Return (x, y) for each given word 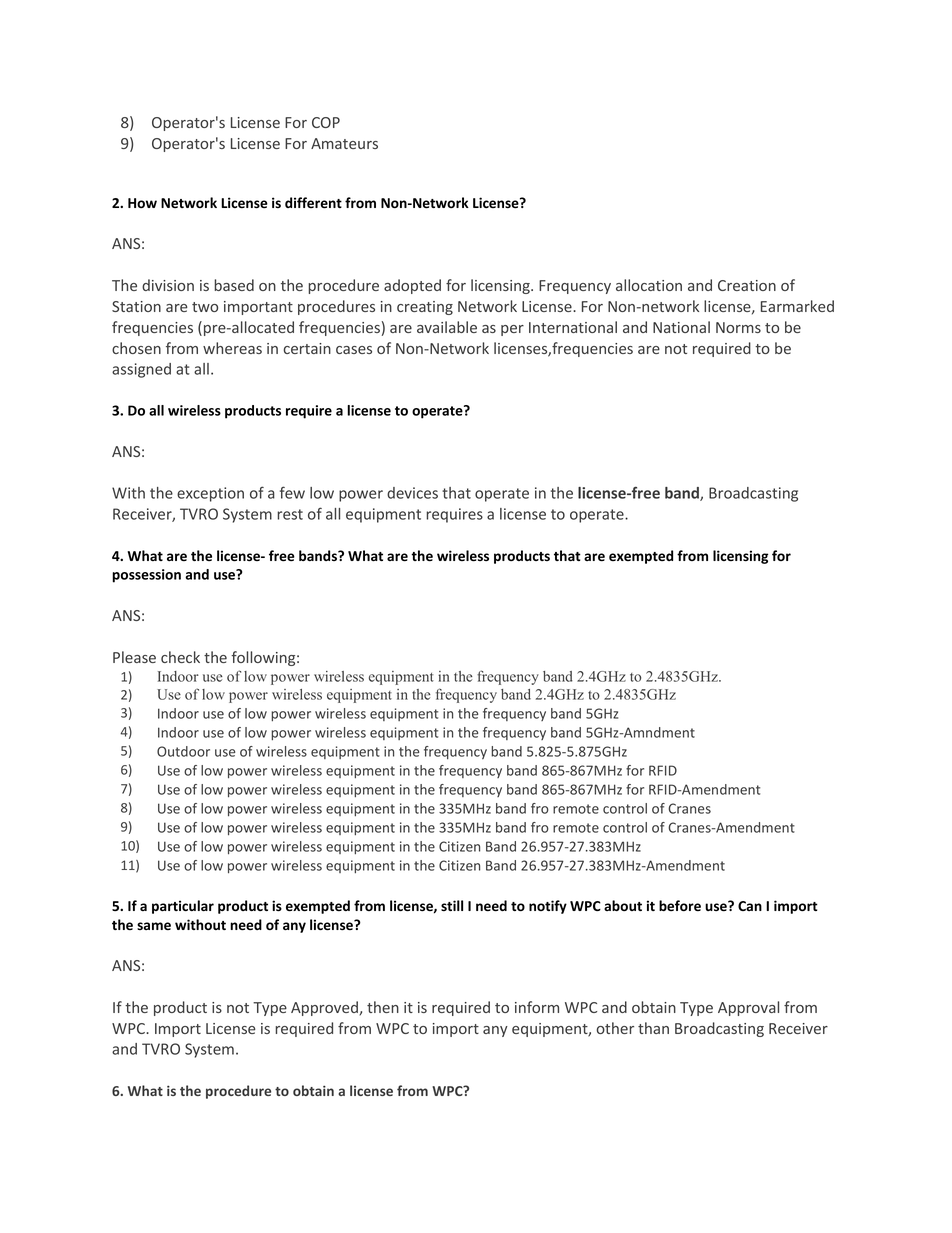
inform (537, 1007)
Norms (738, 327)
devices (412, 493)
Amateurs (344, 143)
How (142, 203)
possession (146, 576)
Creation (747, 285)
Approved (324, 1008)
